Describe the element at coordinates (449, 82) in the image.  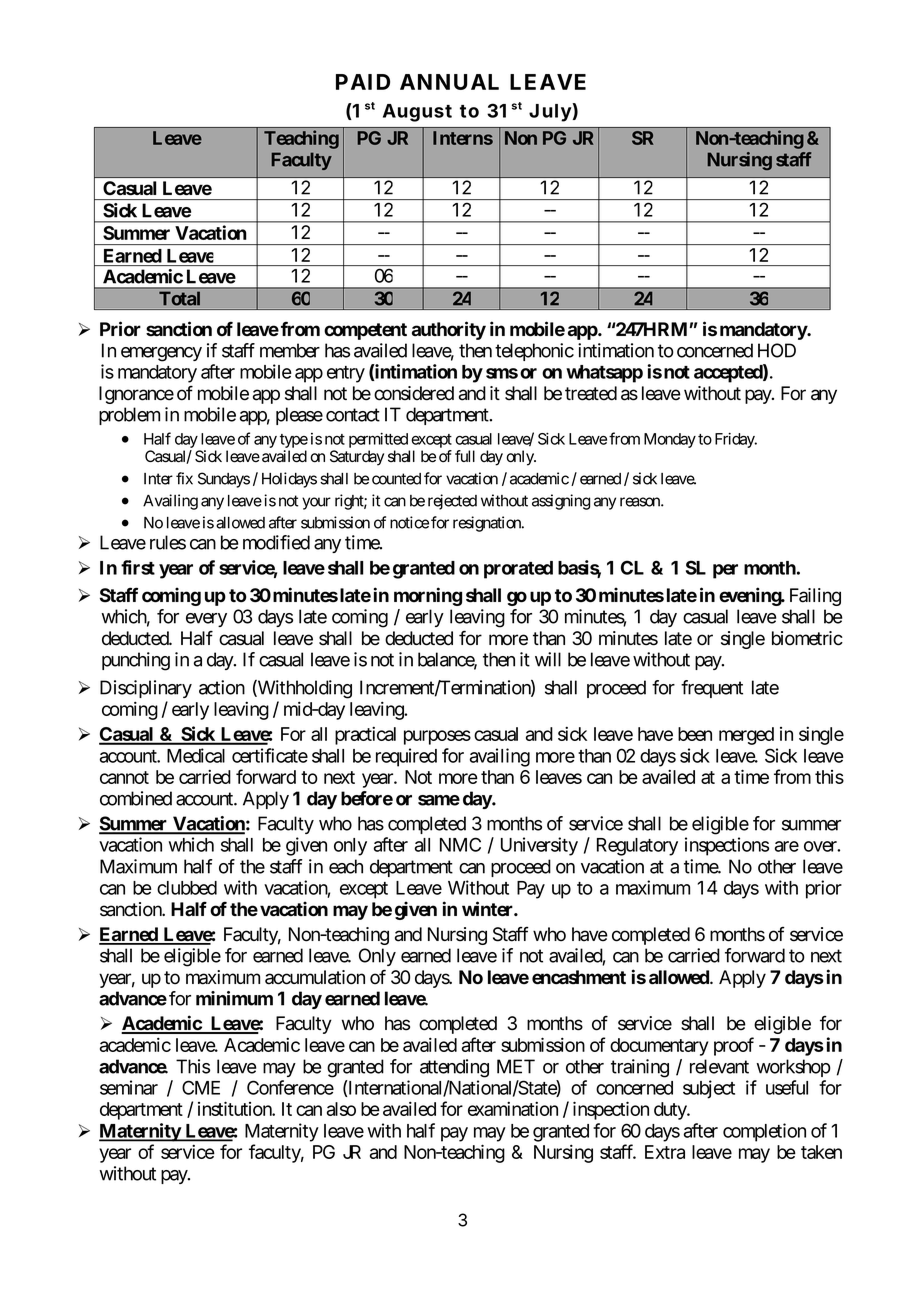
I see `ANNUAL` at that location.
